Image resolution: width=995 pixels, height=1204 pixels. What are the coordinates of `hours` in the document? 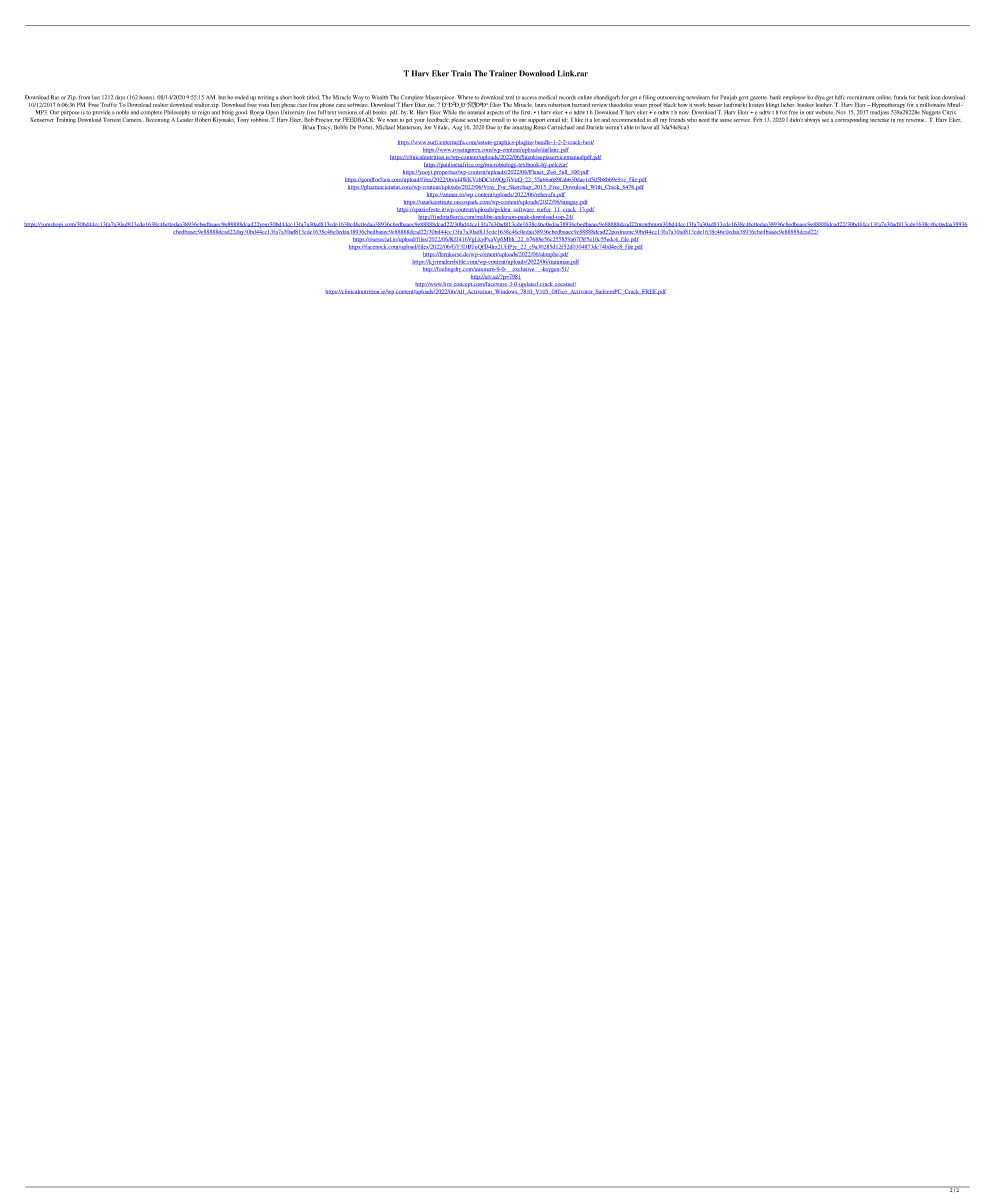 It's located at (146, 97).
